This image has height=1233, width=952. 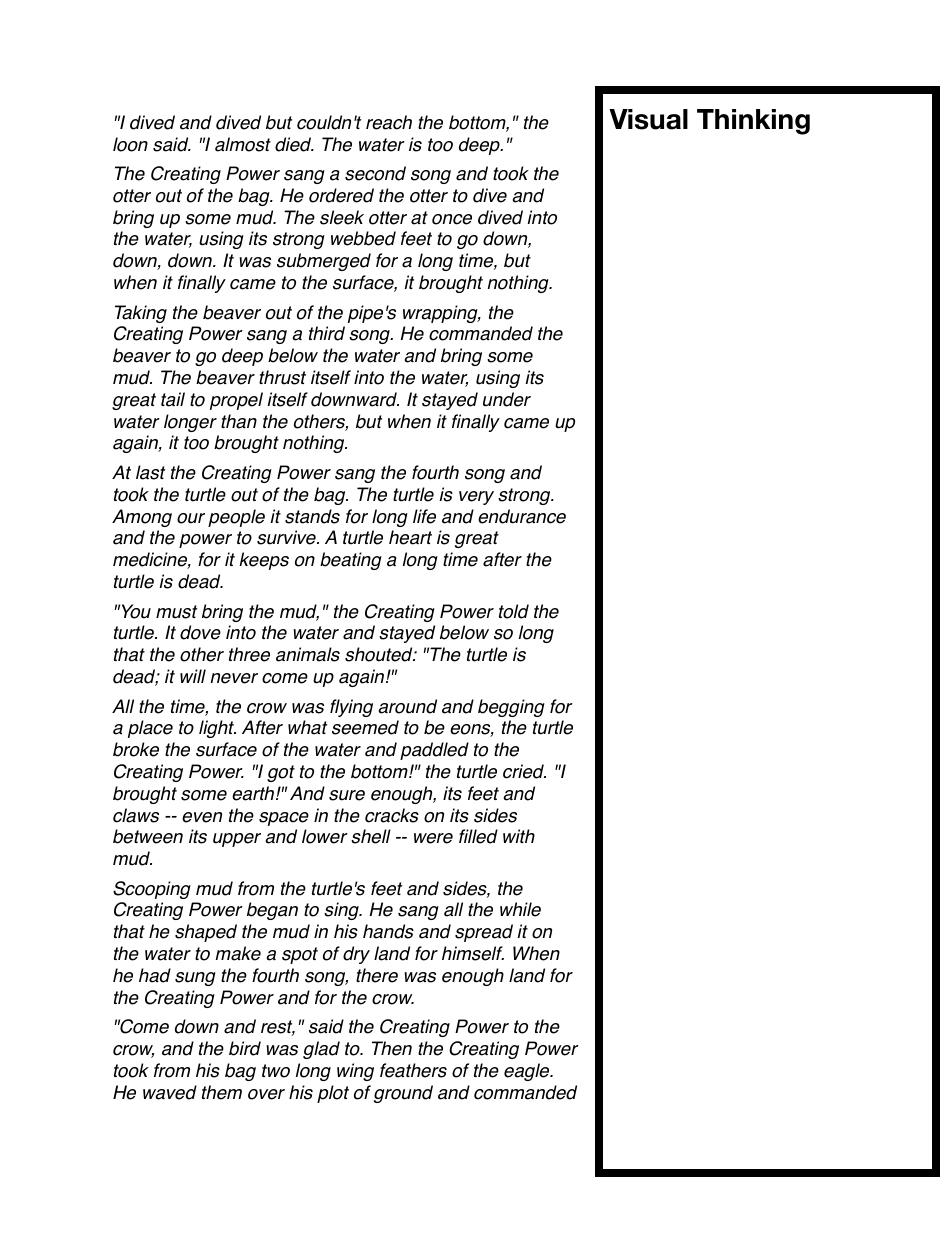 What do you see at coordinates (176, 612) in the image?
I see `must` at bounding box center [176, 612].
